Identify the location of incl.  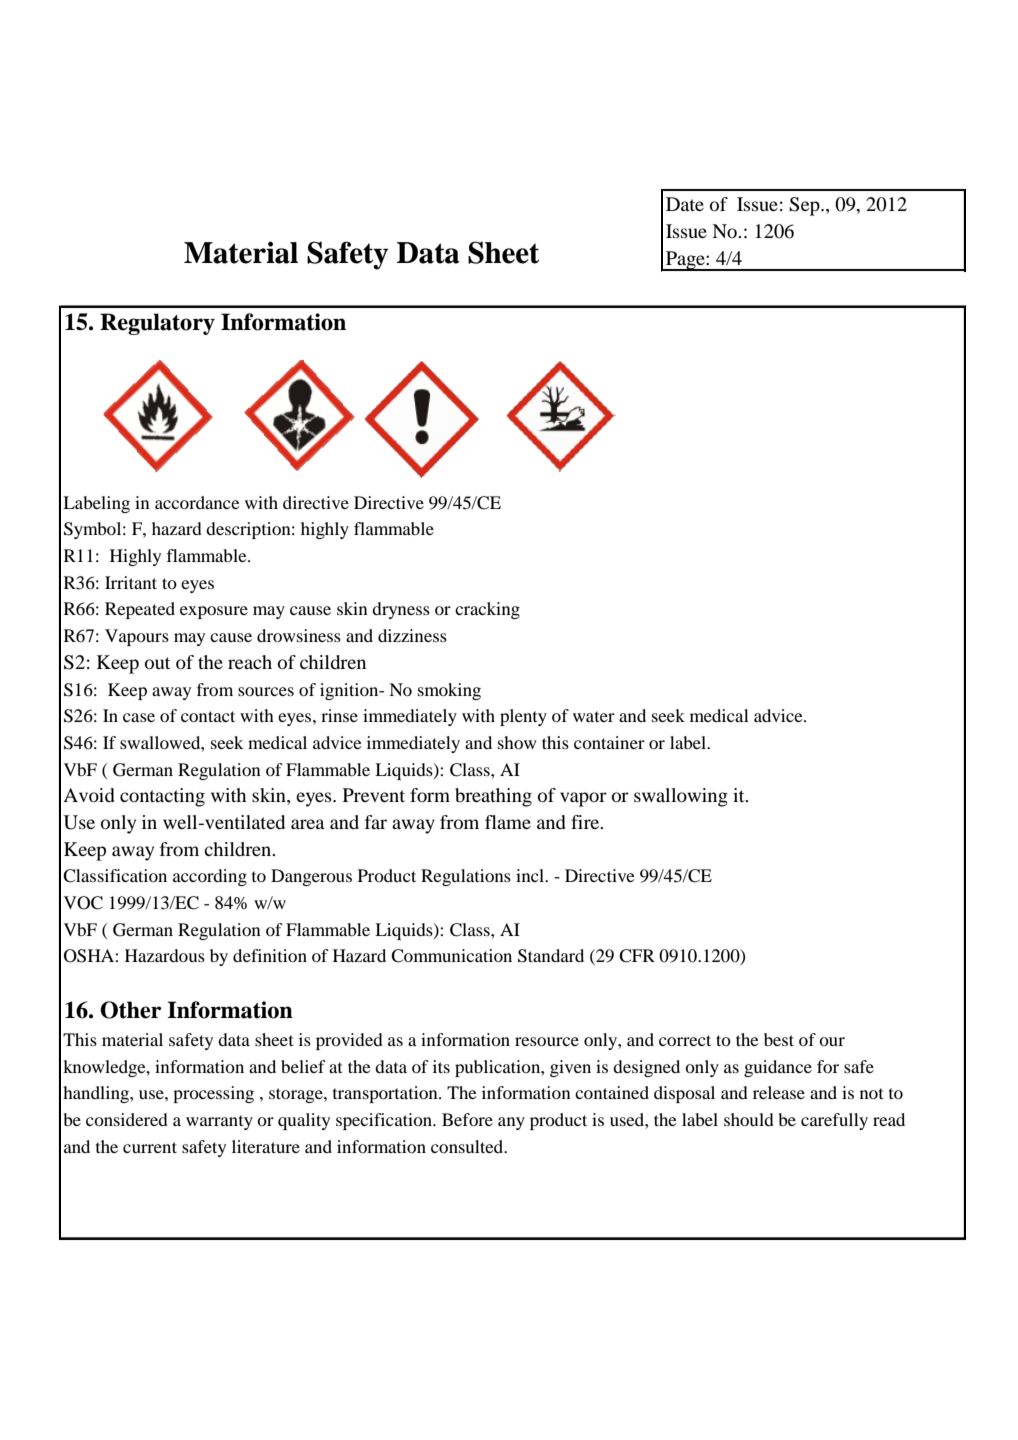
(531, 875).
